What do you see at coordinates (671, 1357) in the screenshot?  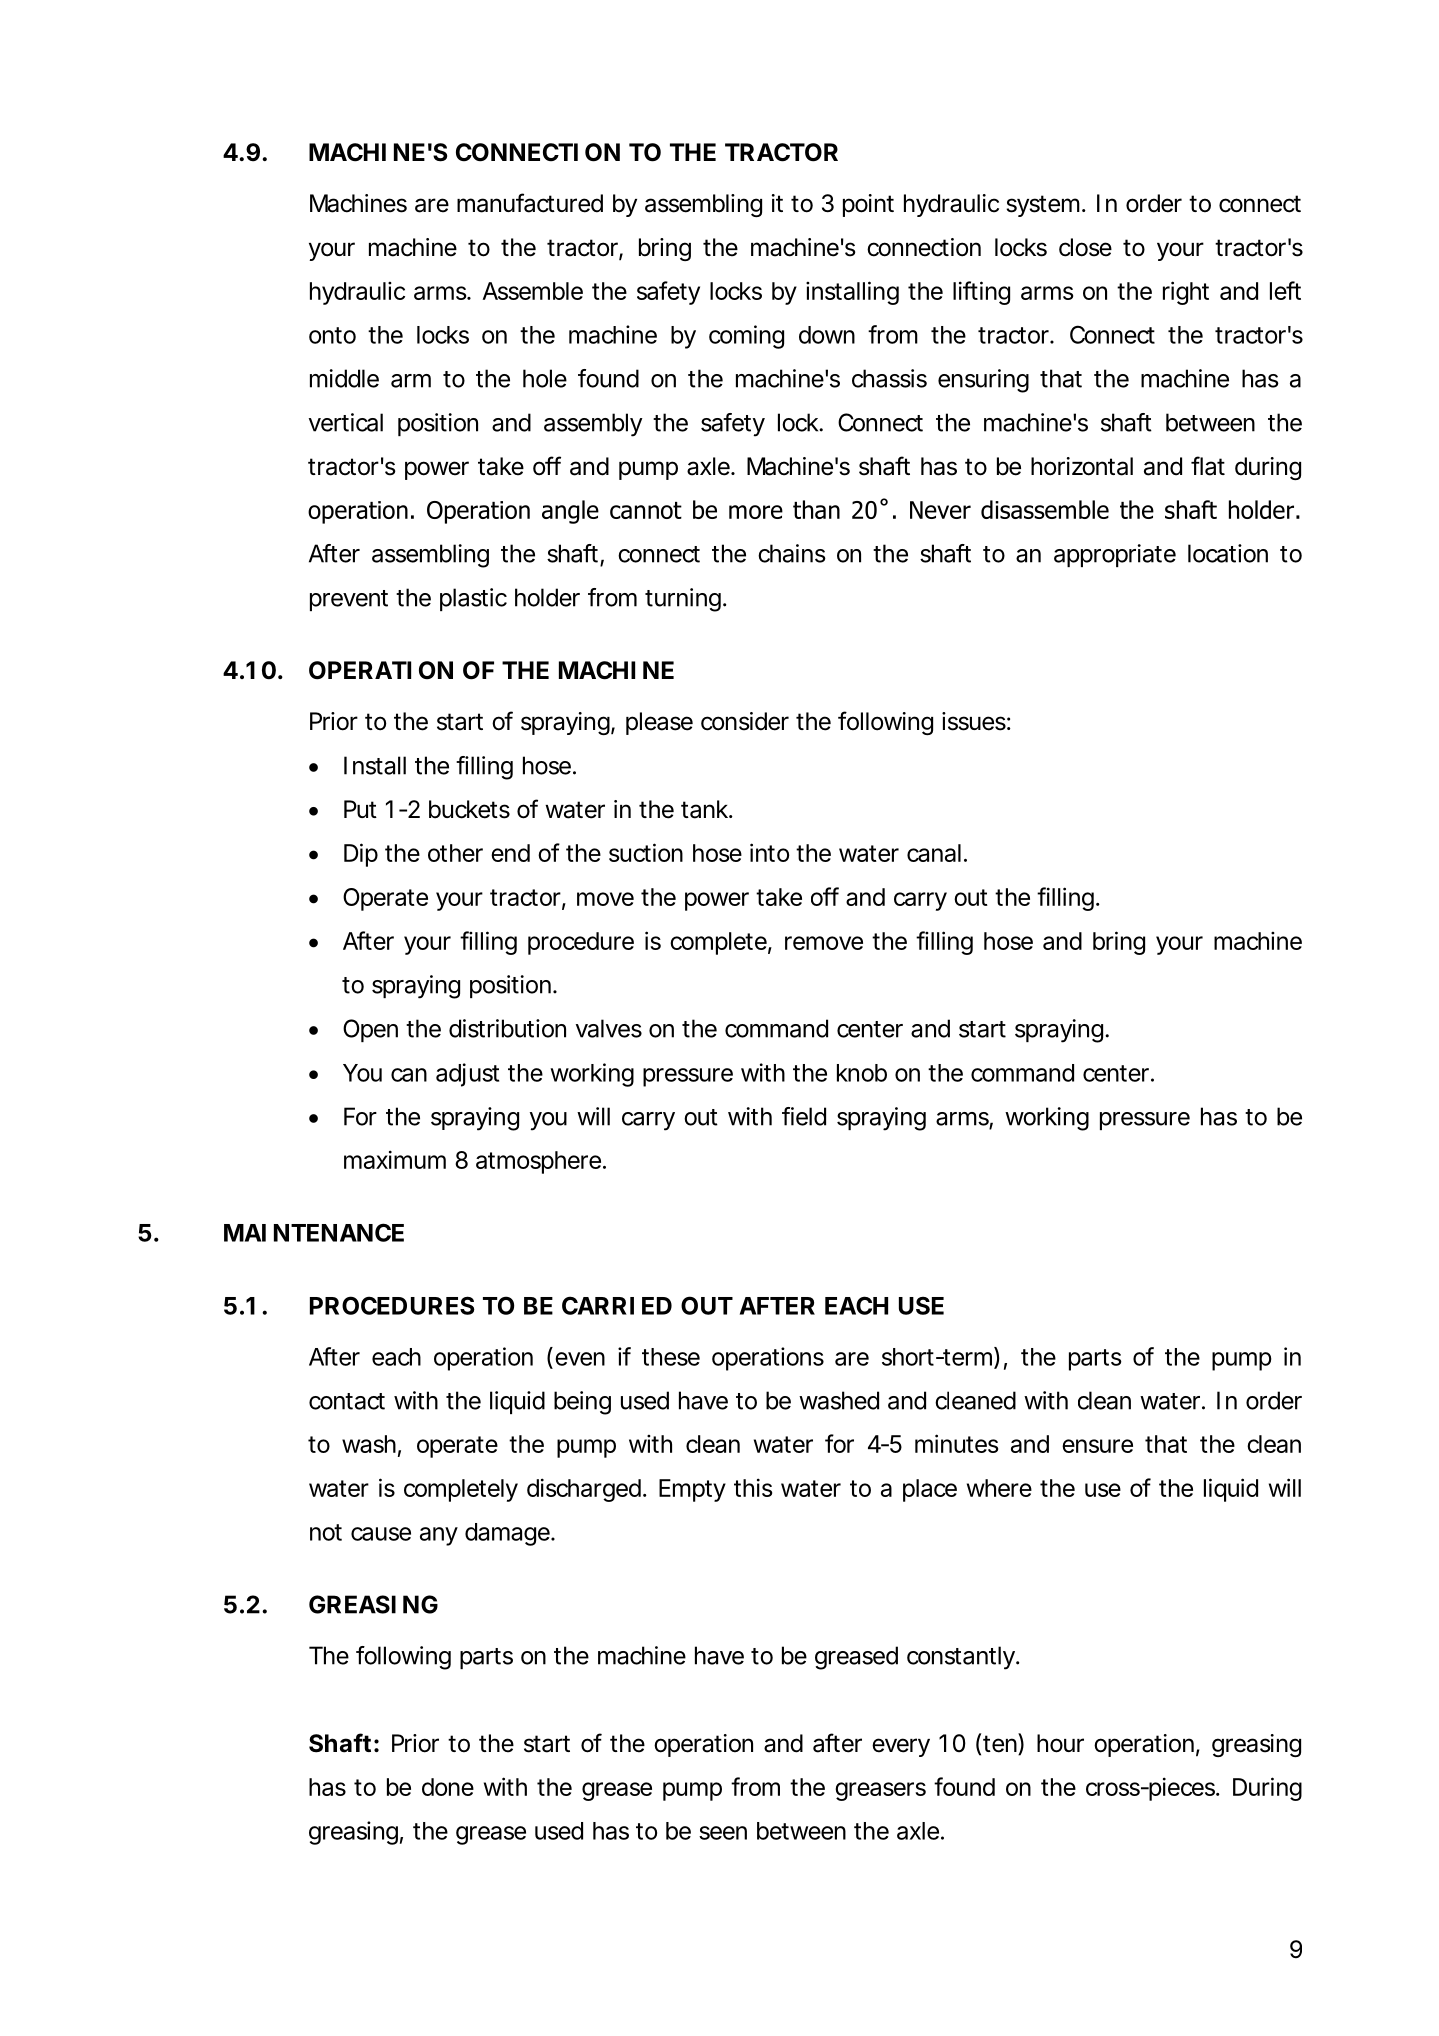 I see `these` at bounding box center [671, 1357].
